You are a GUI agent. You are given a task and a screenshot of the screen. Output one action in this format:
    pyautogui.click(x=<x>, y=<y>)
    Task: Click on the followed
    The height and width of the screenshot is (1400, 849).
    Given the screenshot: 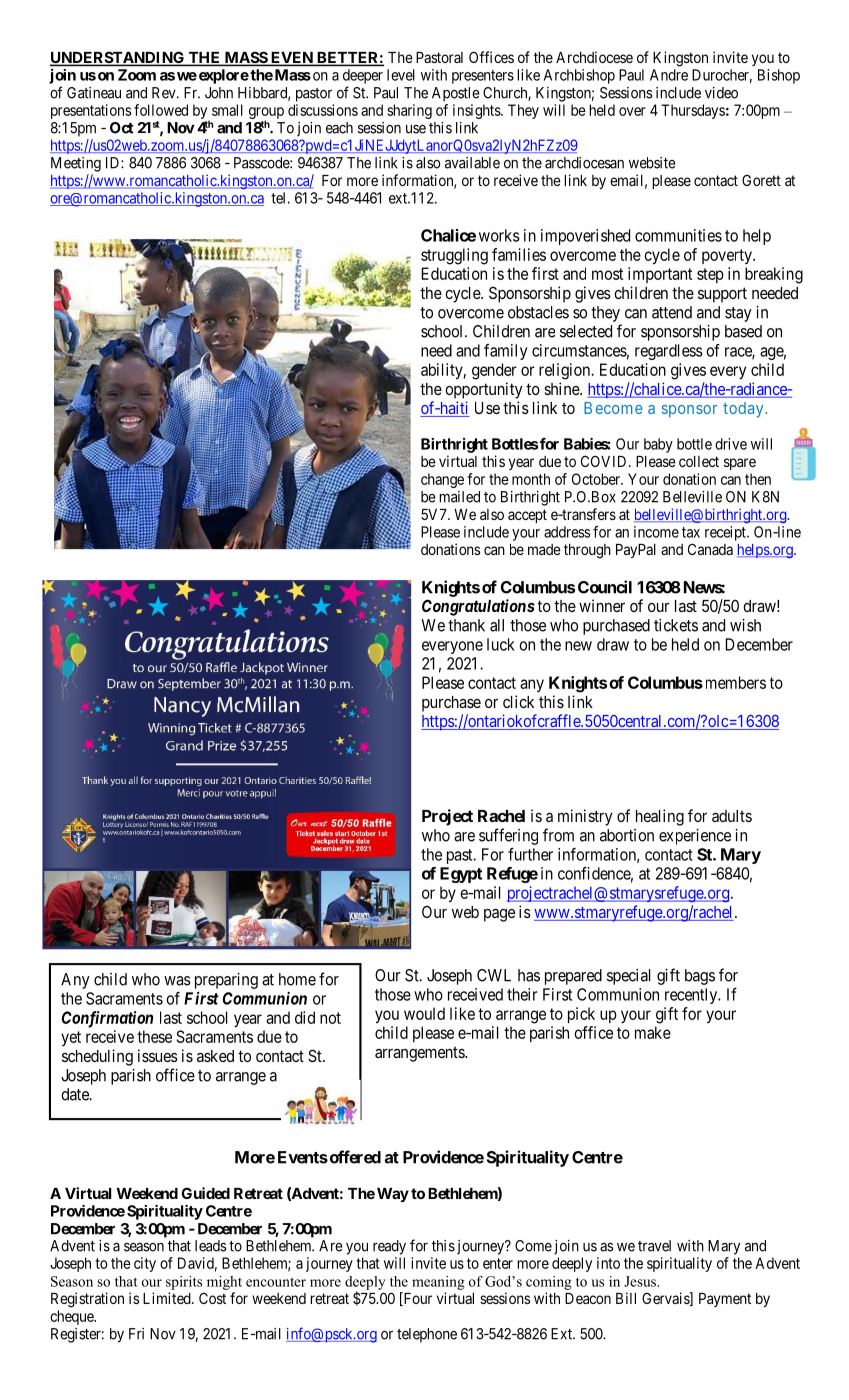 What is the action you would take?
    pyautogui.click(x=161, y=110)
